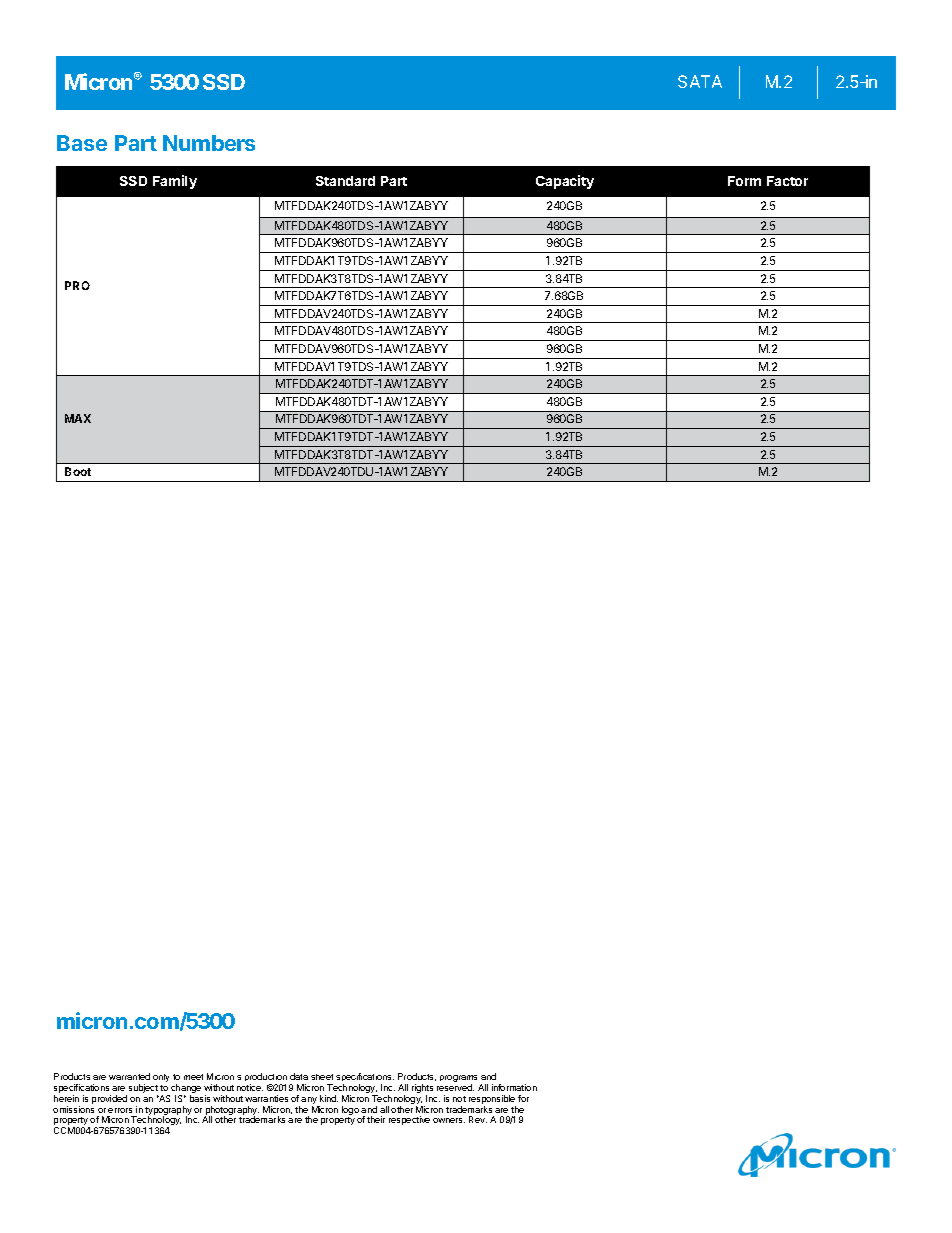 The height and width of the page is (1233, 952). I want to click on Numbers, so click(209, 143).
